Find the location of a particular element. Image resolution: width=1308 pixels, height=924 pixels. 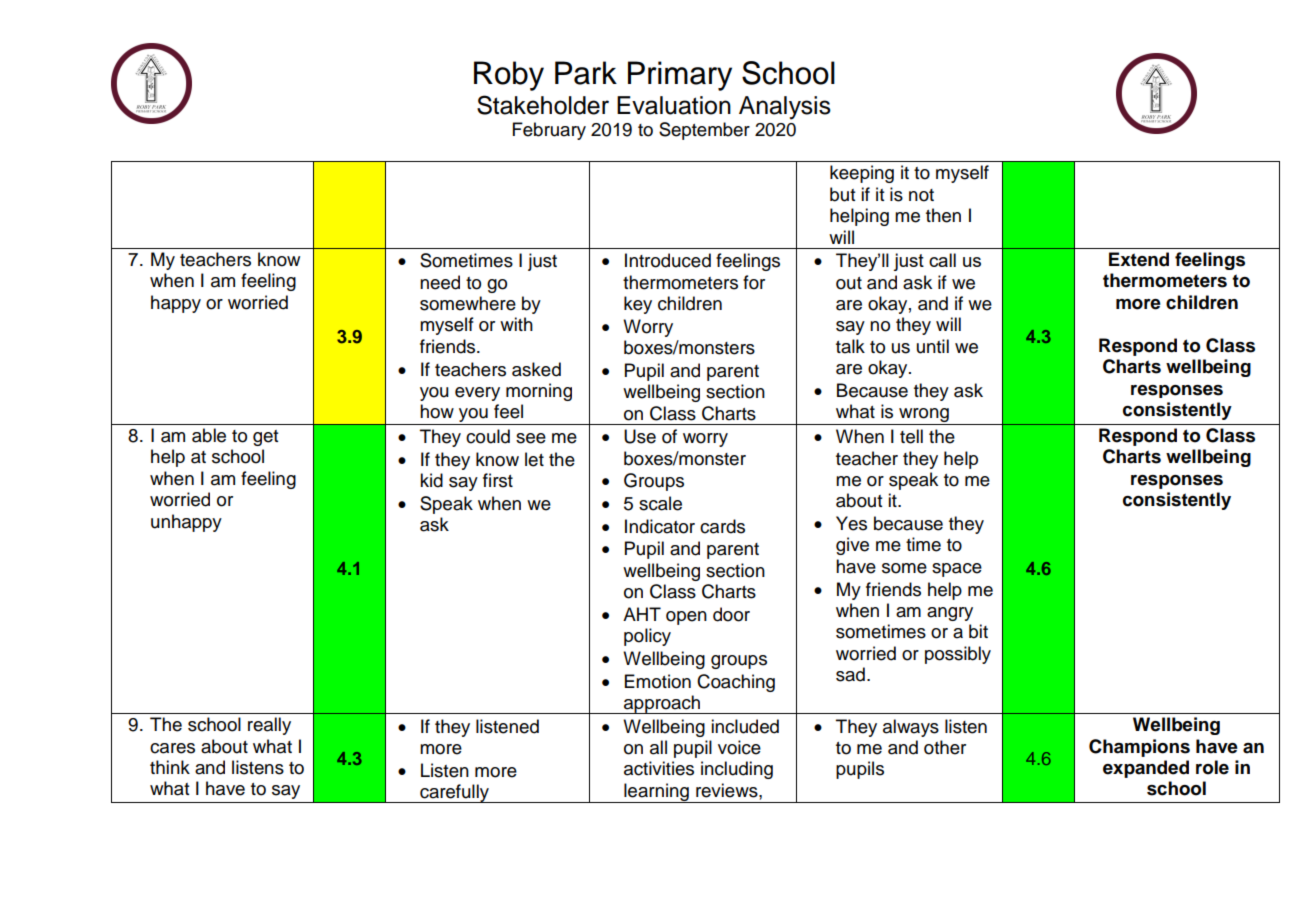

Analysis is located at coordinates (785, 108).
